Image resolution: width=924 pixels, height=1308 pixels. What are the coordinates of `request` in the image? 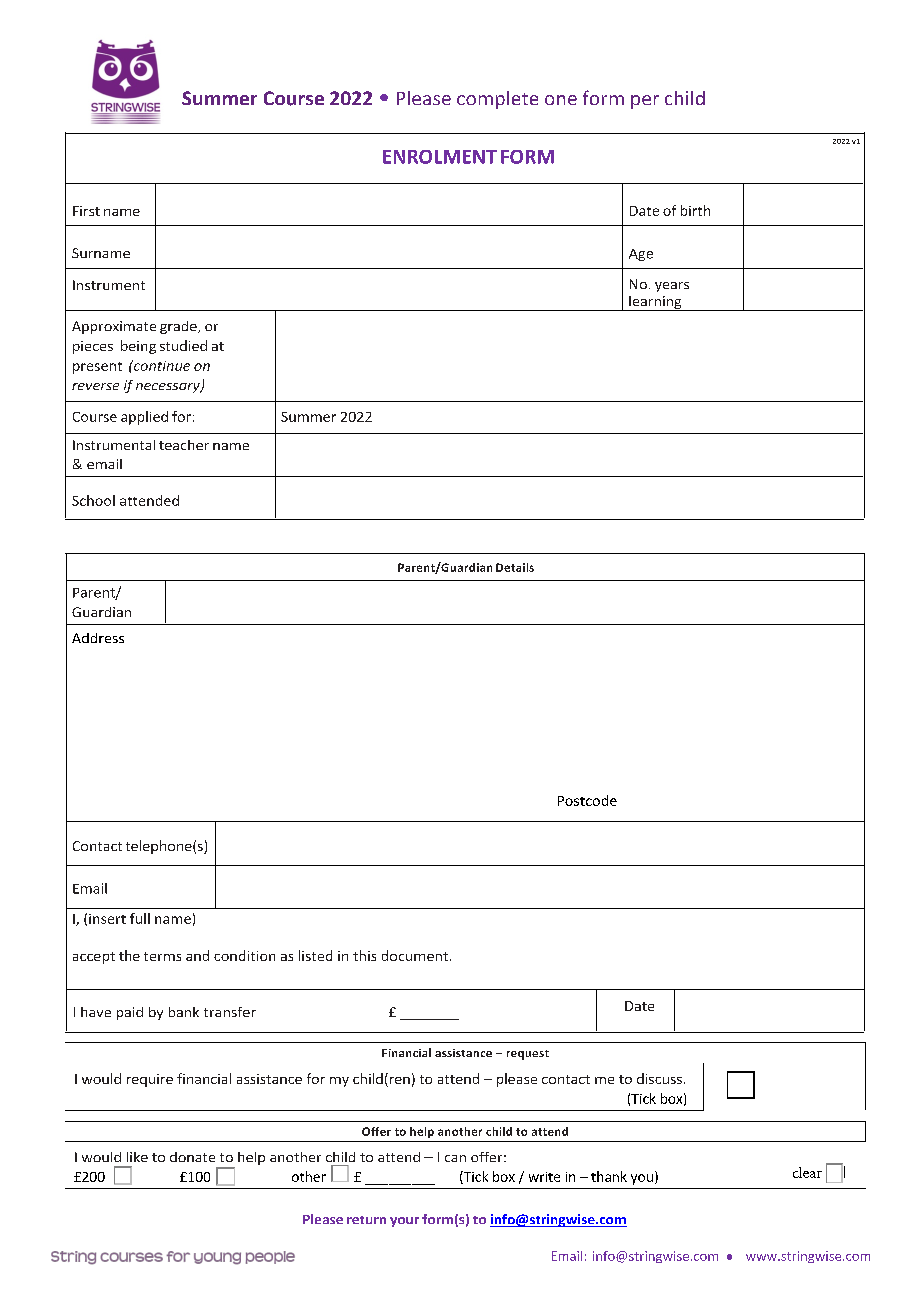 It's located at (528, 1055).
